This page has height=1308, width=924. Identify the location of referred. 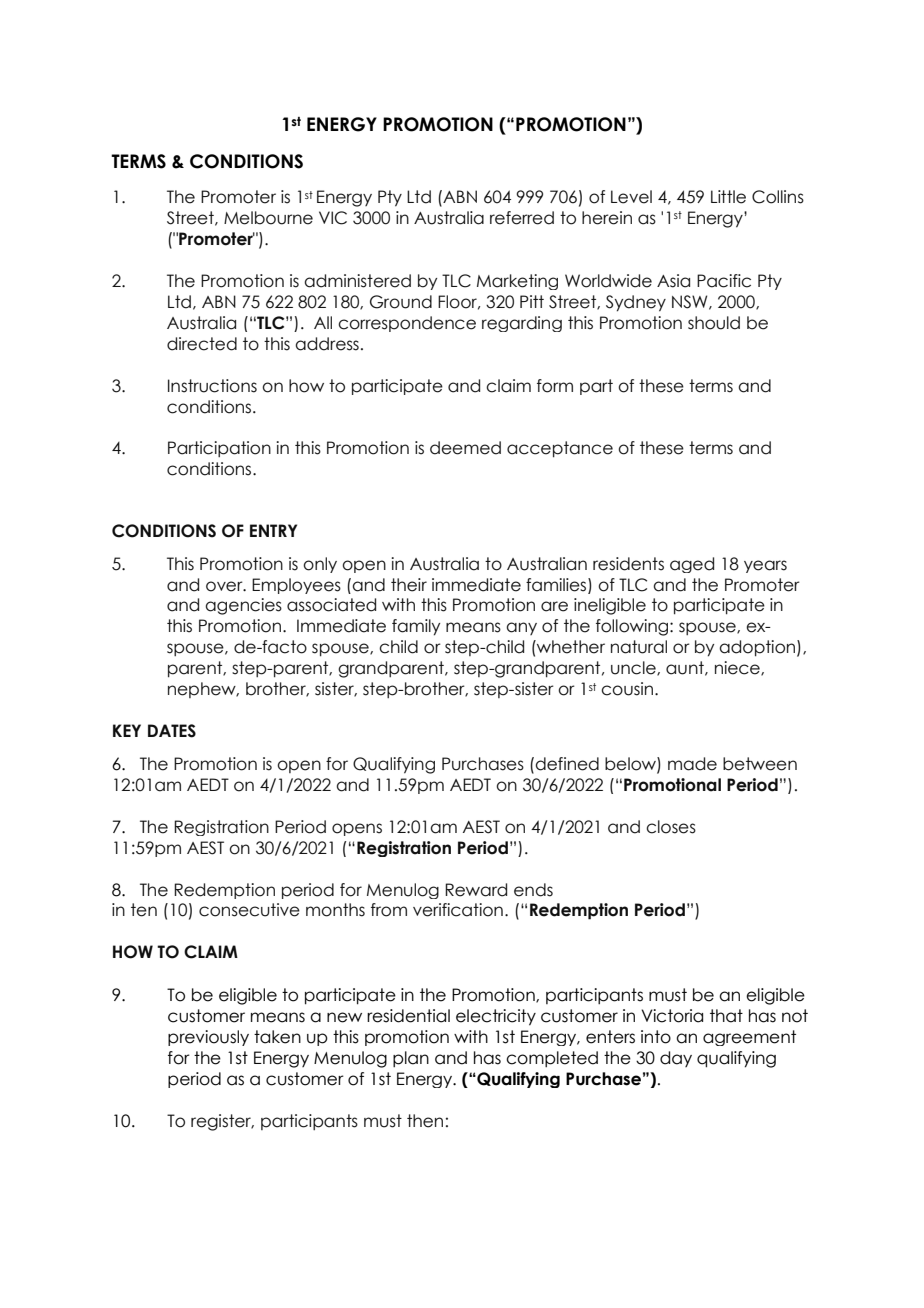
(522, 218).
